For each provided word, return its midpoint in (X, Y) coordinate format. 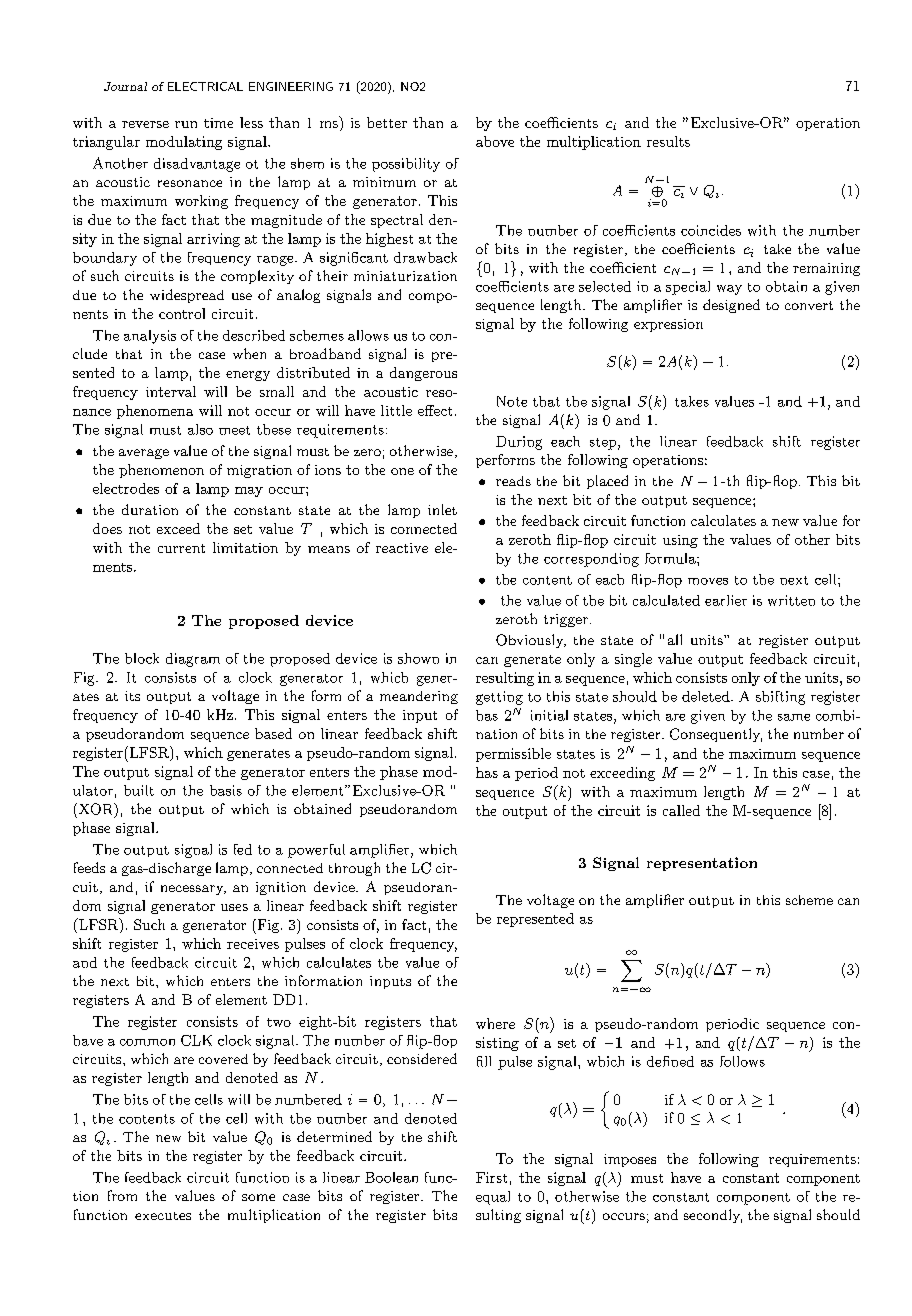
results (668, 141)
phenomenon (161, 471)
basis (226, 790)
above (495, 141)
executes (163, 1216)
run (186, 124)
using (680, 541)
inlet (442, 509)
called (681, 810)
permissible (513, 755)
